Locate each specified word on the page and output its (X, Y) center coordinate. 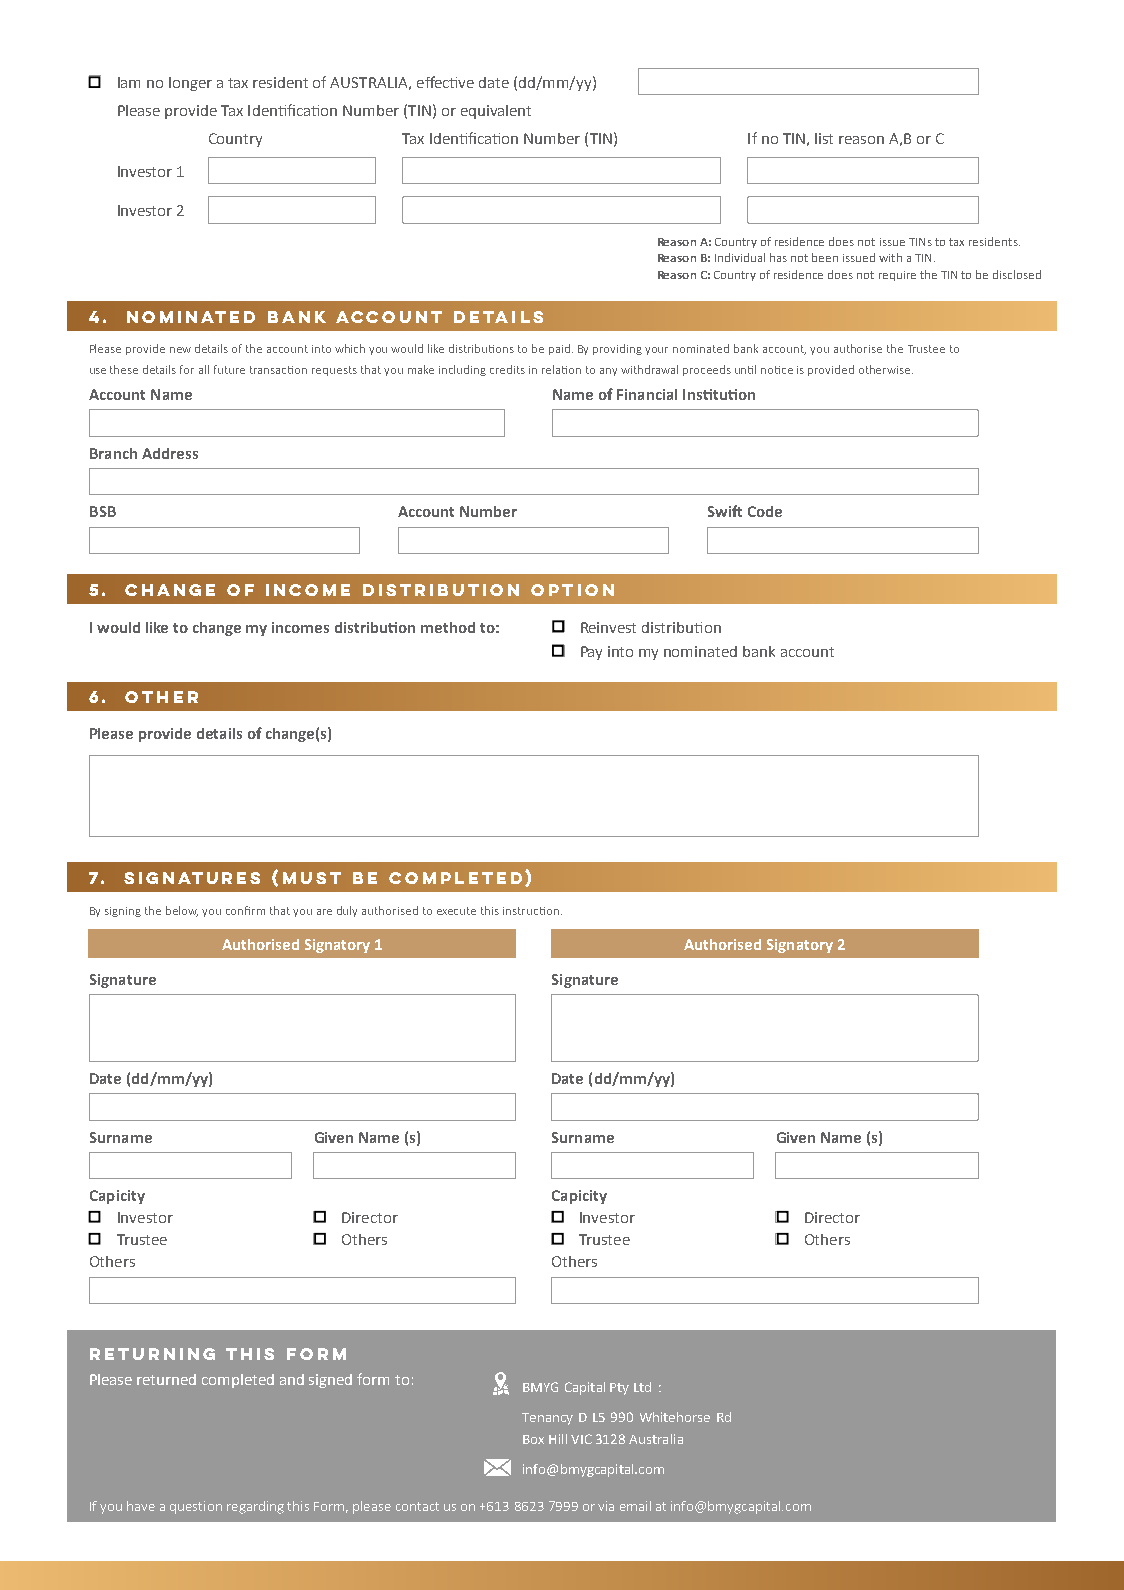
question (196, 1507)
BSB (103, 511)
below (182, 911)
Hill (558, 1439)
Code (765, 511)
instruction (531, 911)
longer (190, 84)
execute (456, 911)
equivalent (496, 112)
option (572, 590)
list (824, 138)
